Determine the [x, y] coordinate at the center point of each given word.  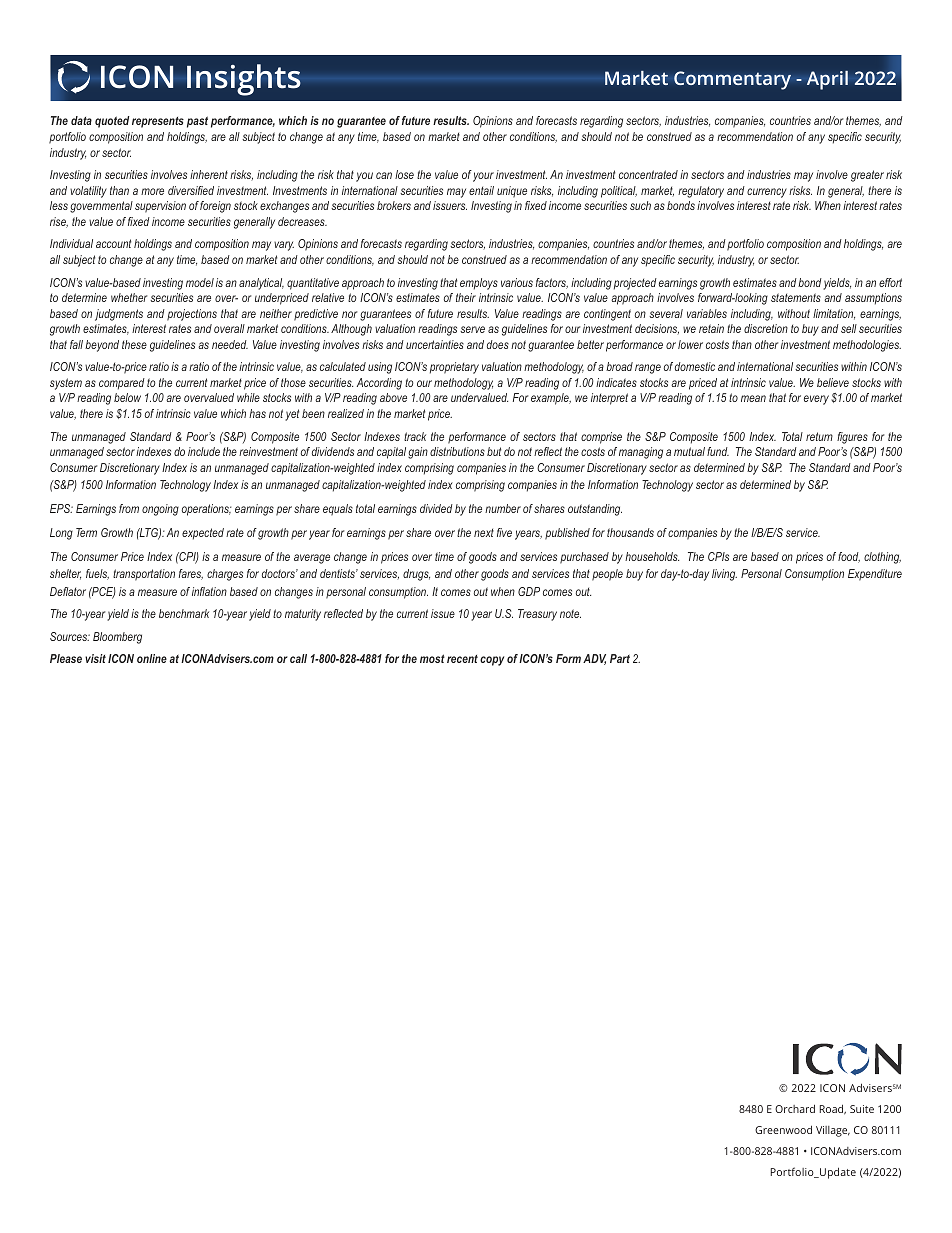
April [827, 80]
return [819, 436]
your [483, 177]
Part [620, 658]
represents [158, 122]
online [152, 658]
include [204, 451]
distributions [457, 451]
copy [492, 661]
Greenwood [783, 1129]
